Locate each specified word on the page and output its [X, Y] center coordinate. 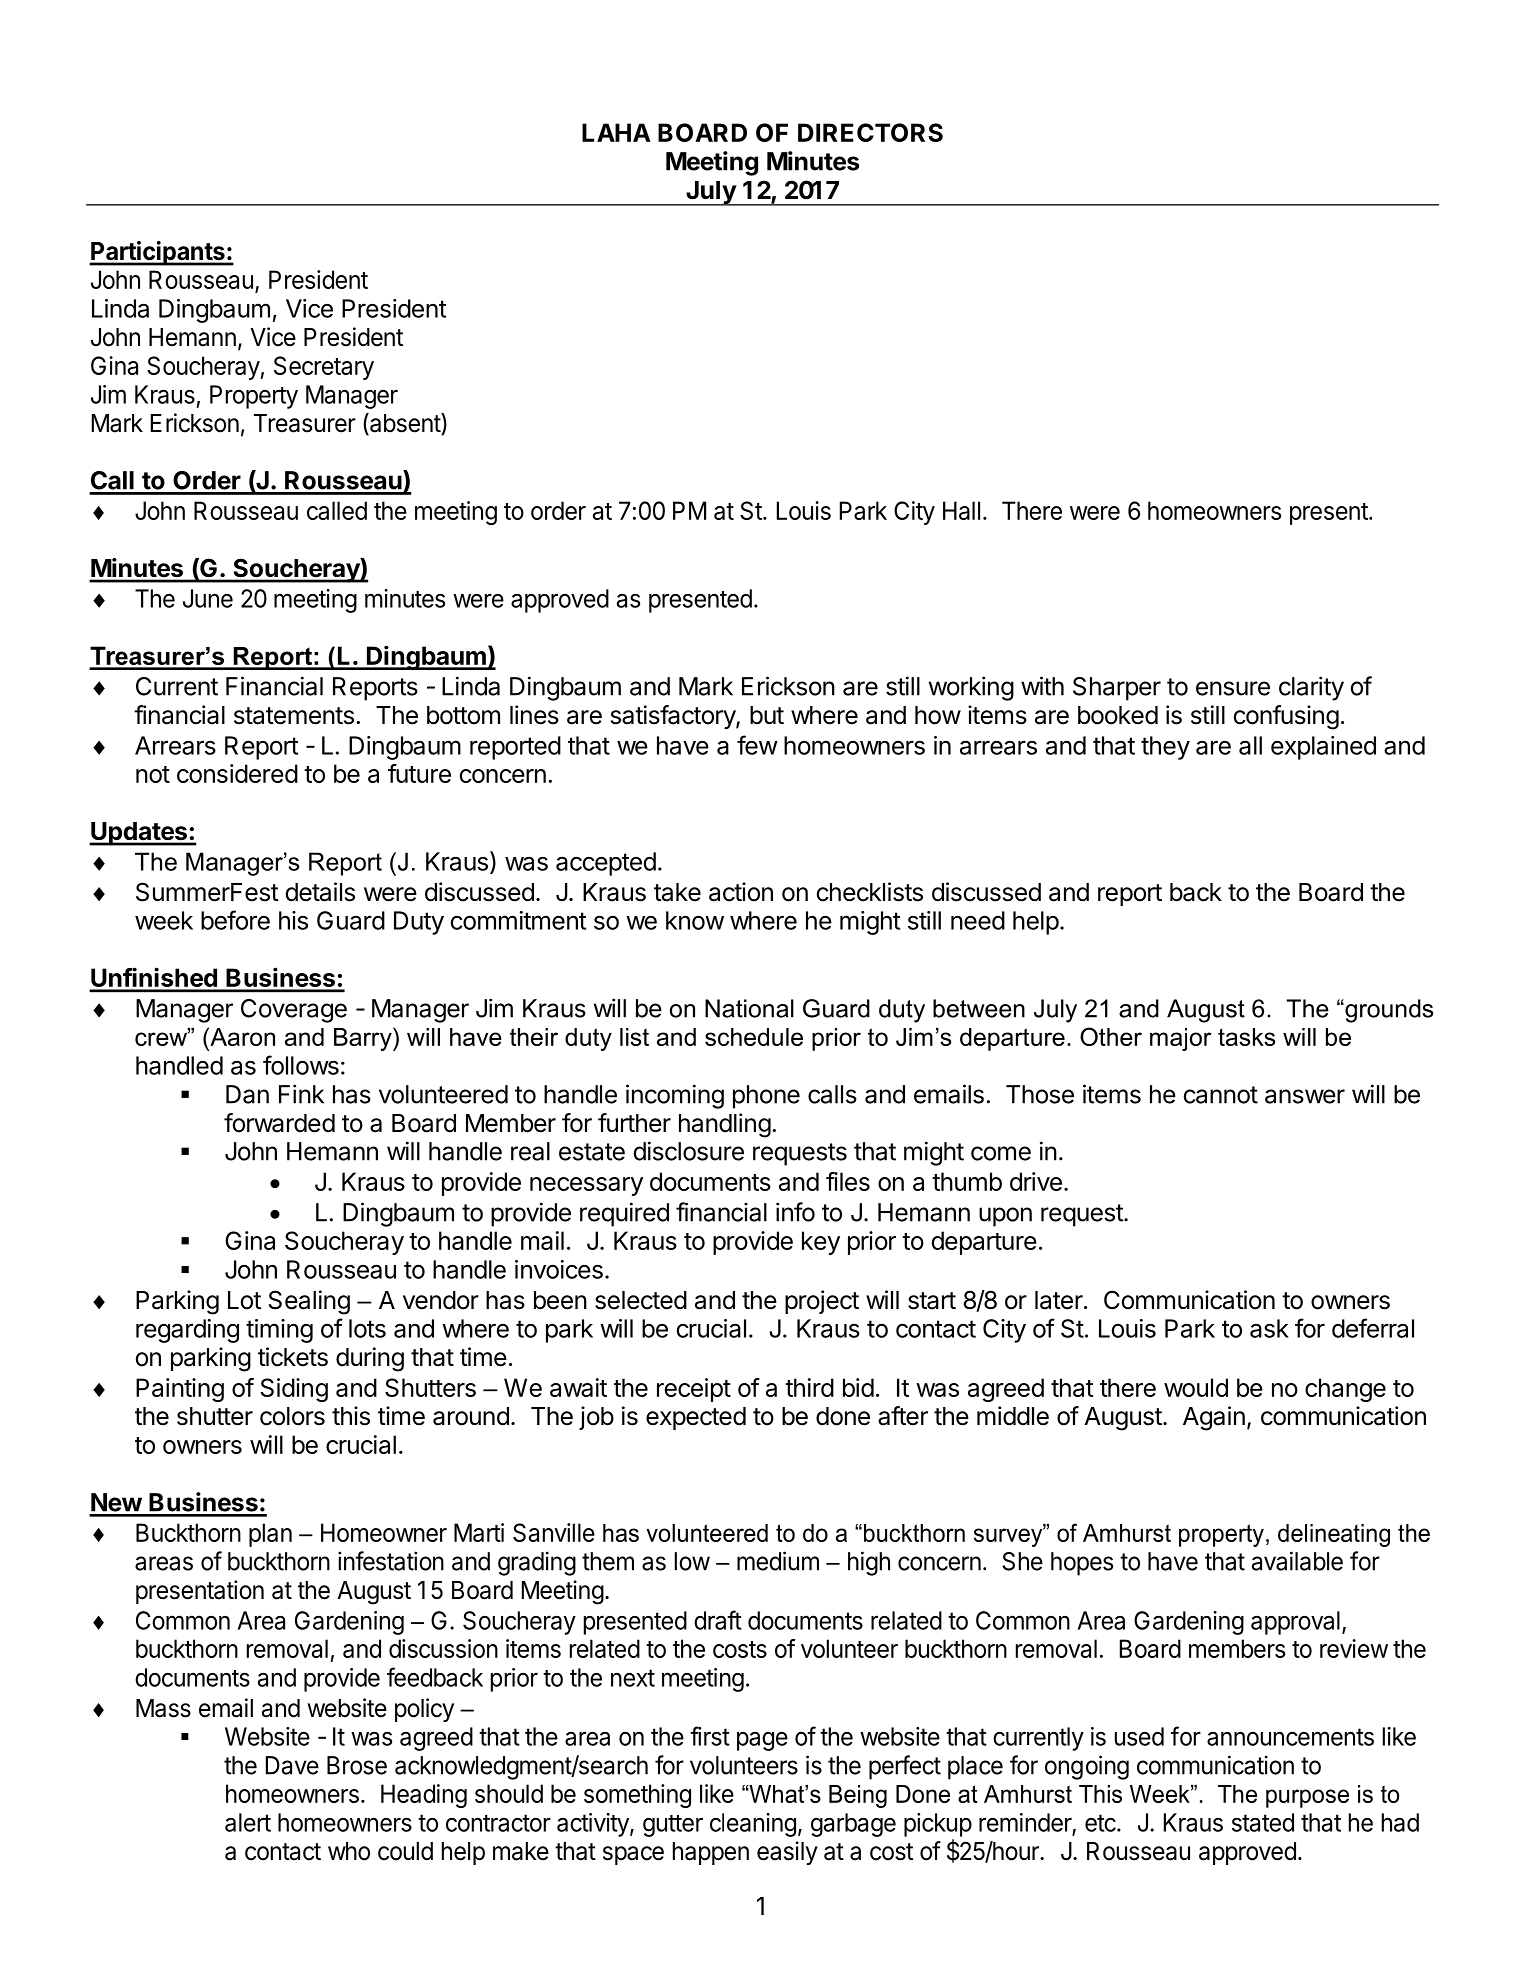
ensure [1233, 688]
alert [248, 1822]
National [749, 1008]
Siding [294, 1390]
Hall [961, 510]
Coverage [294, 1011]
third [809, 1387]
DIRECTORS [870, 132]
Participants [158, 253]
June [208, 598]
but [767, 715]
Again [1214, 1418]
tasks [1246, 1037]
